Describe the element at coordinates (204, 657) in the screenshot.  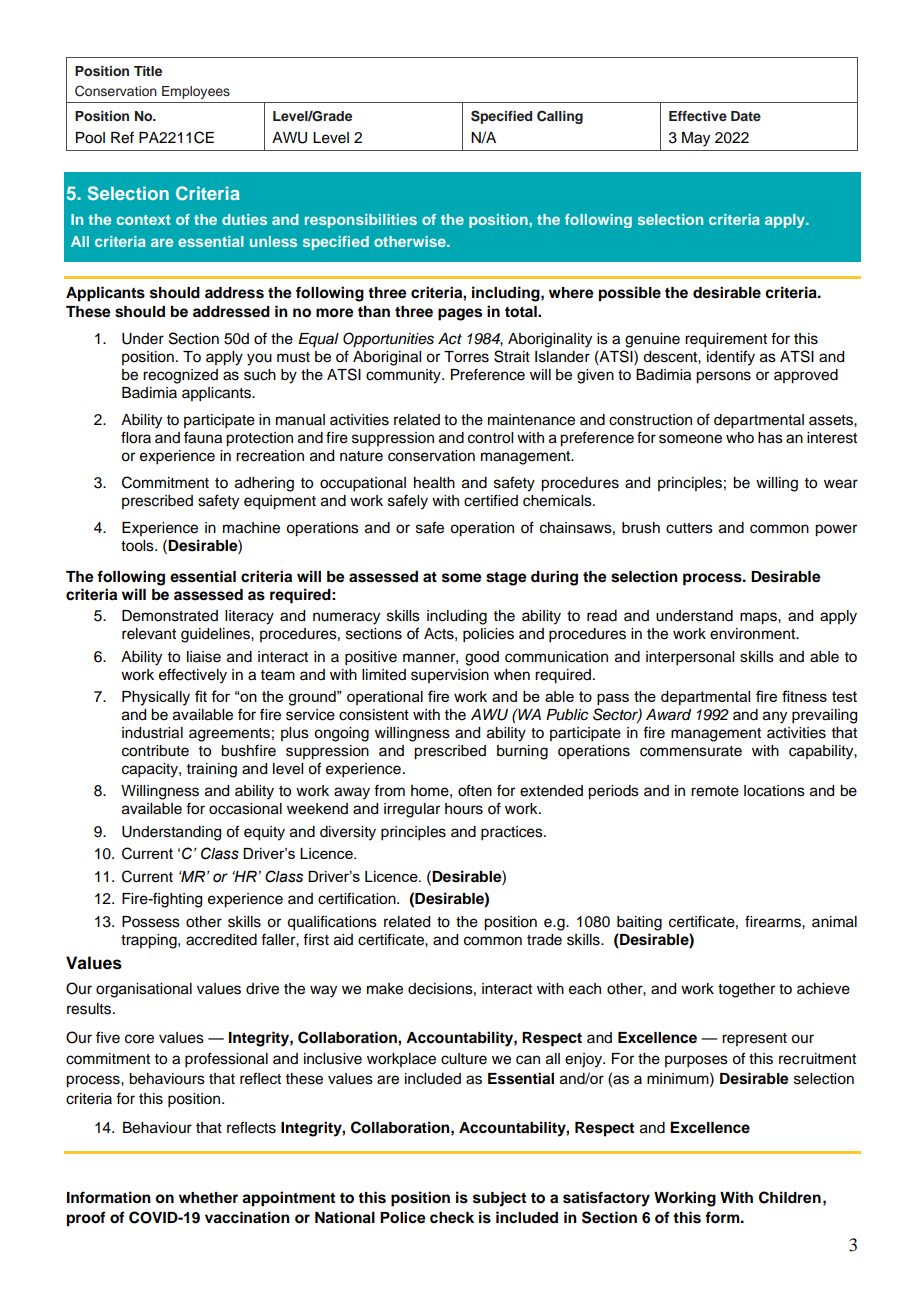
I see `liaise` at that location.
